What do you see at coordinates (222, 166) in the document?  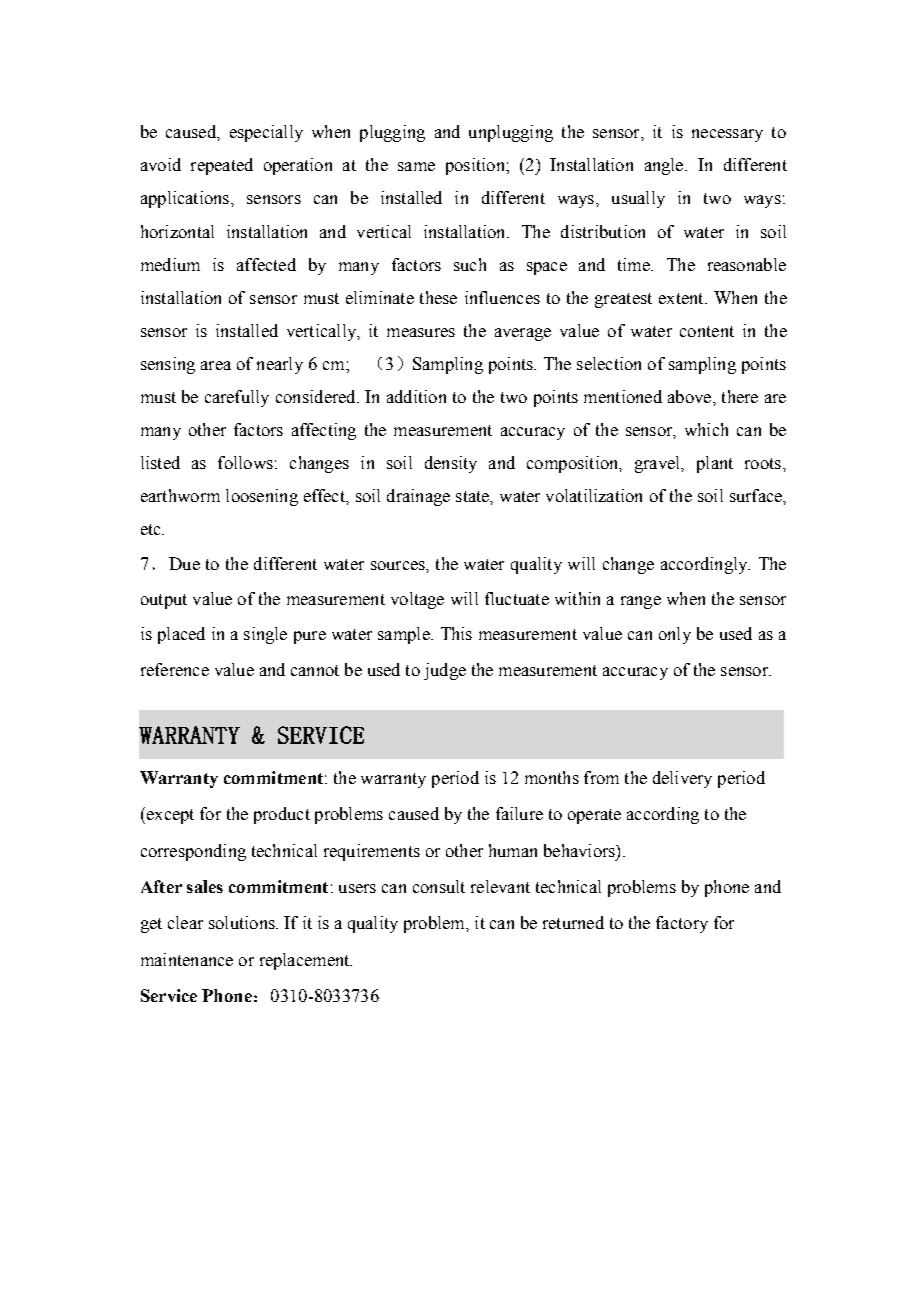 I see `repeated` at bounding box center [222, 166].
